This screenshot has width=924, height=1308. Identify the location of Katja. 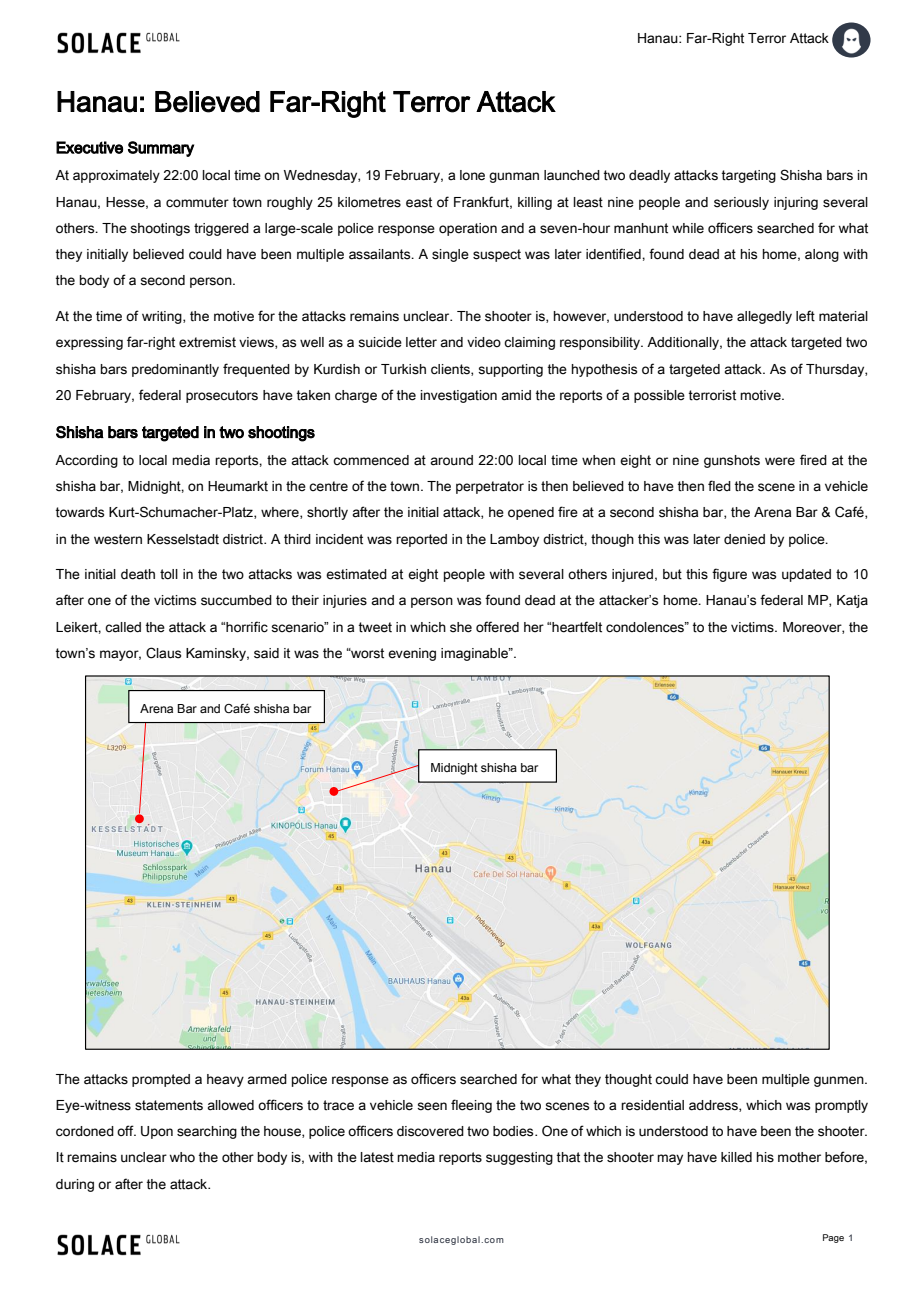
(852, 601).
